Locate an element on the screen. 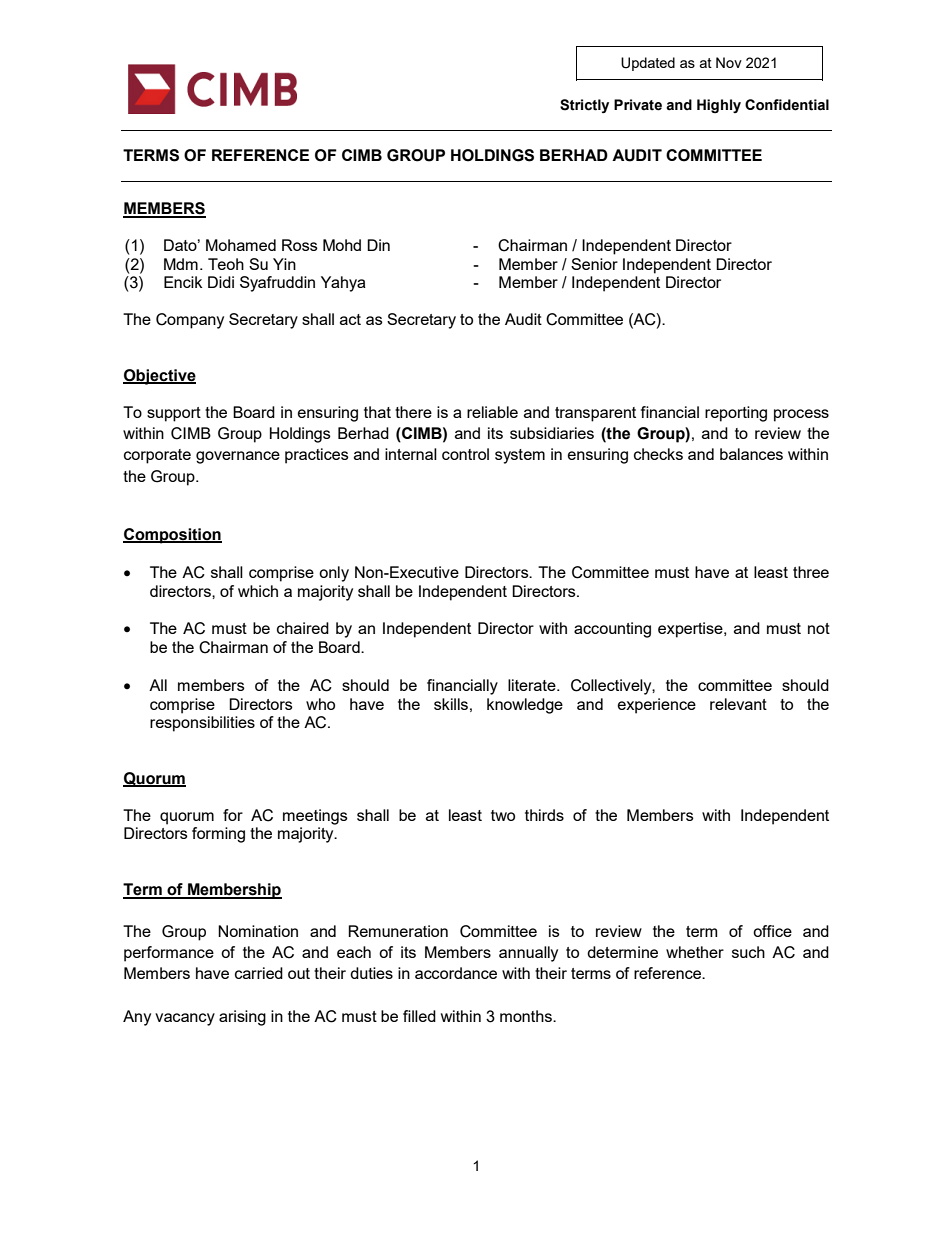 This screenshot has width=952, height=1233. Strictly is located at coordinates (584, 106).
